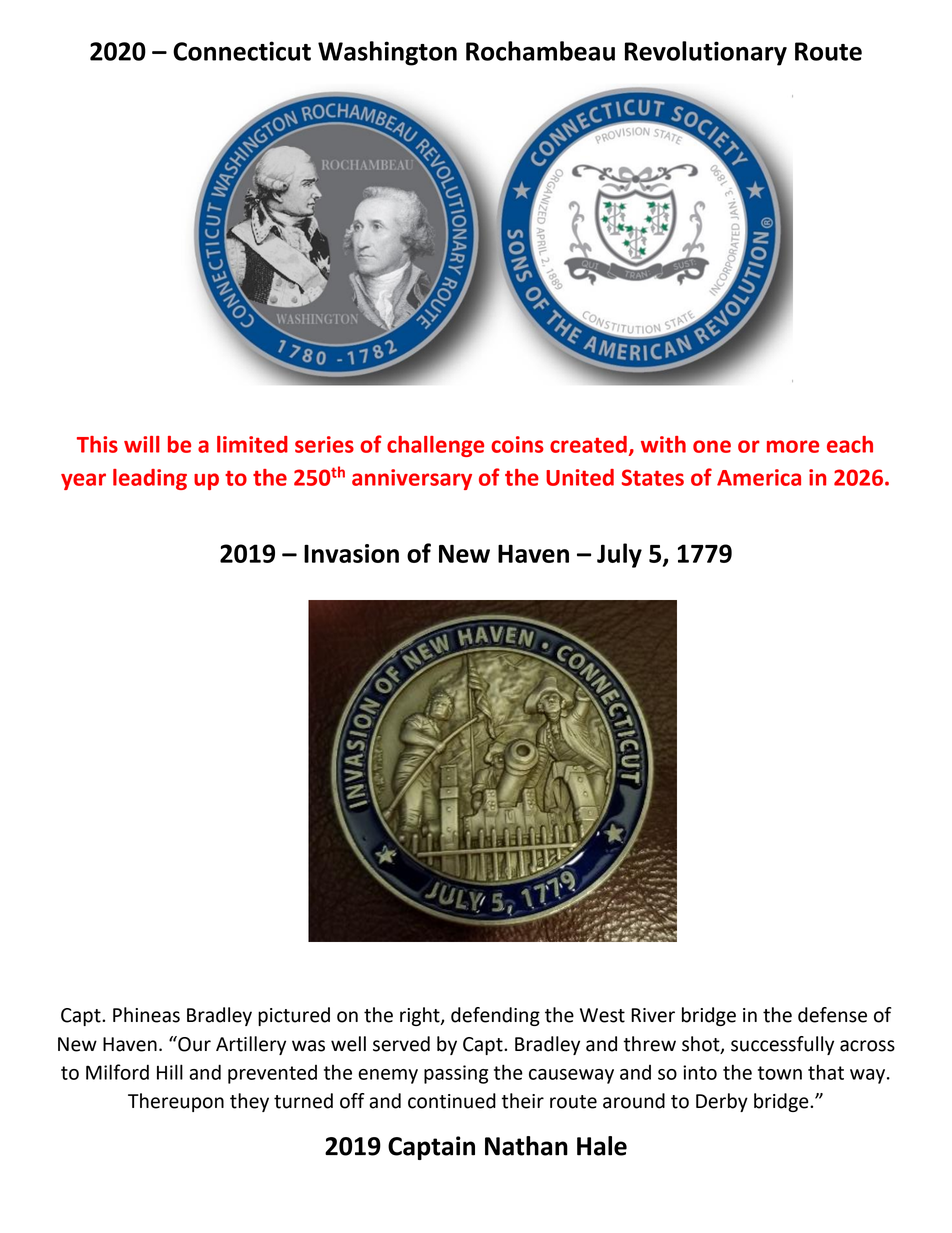 Image resolution: width=952 pixels, height=1233 pixels. What do you see at coordinates (495, 1016) in the page?
I see `defending` at bounding box center [495, 1016].
